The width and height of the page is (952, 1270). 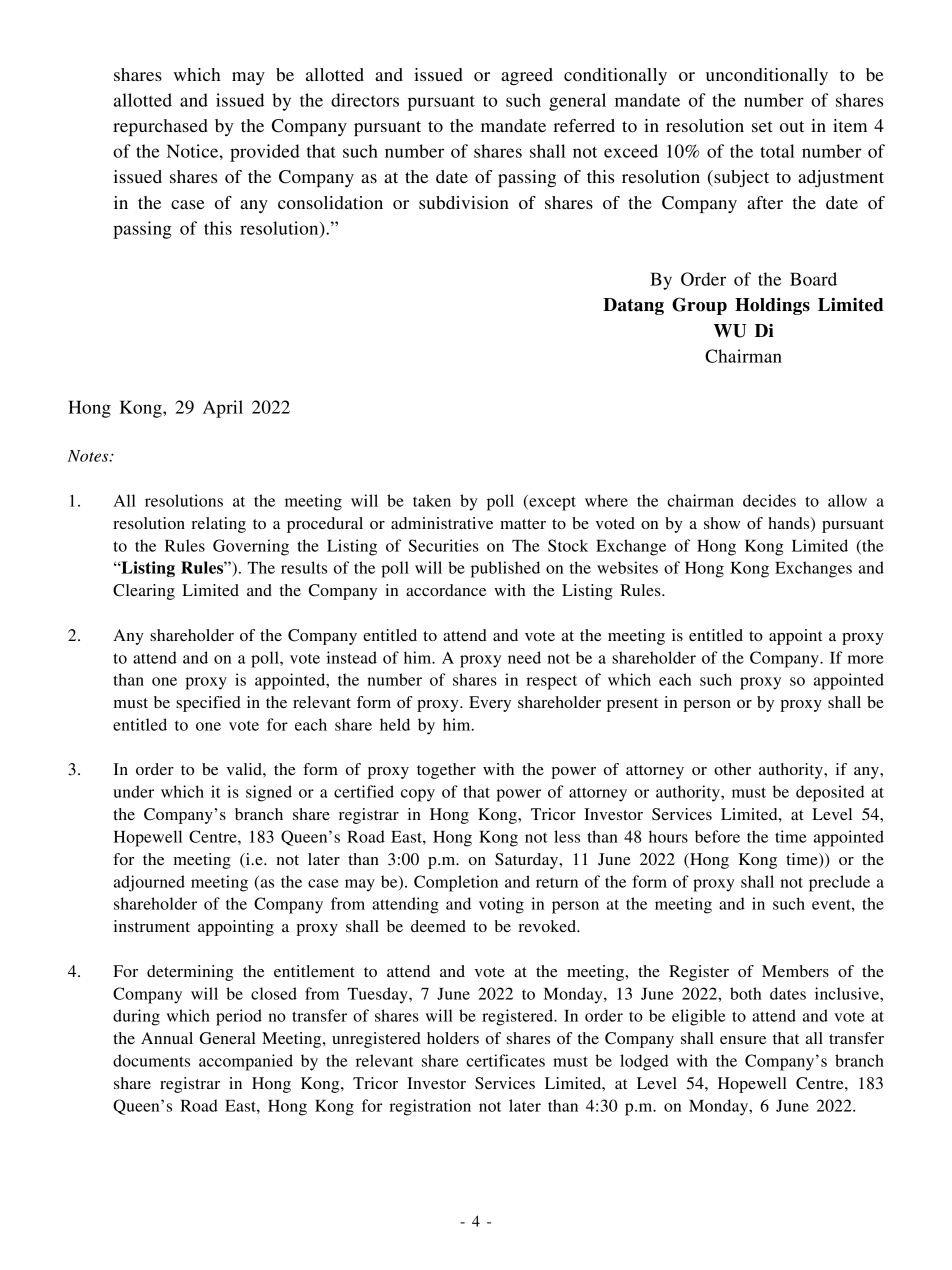 What do you see at coordinates (446, 771) in the page?
I see `together` at bounding box center [446, 771].
